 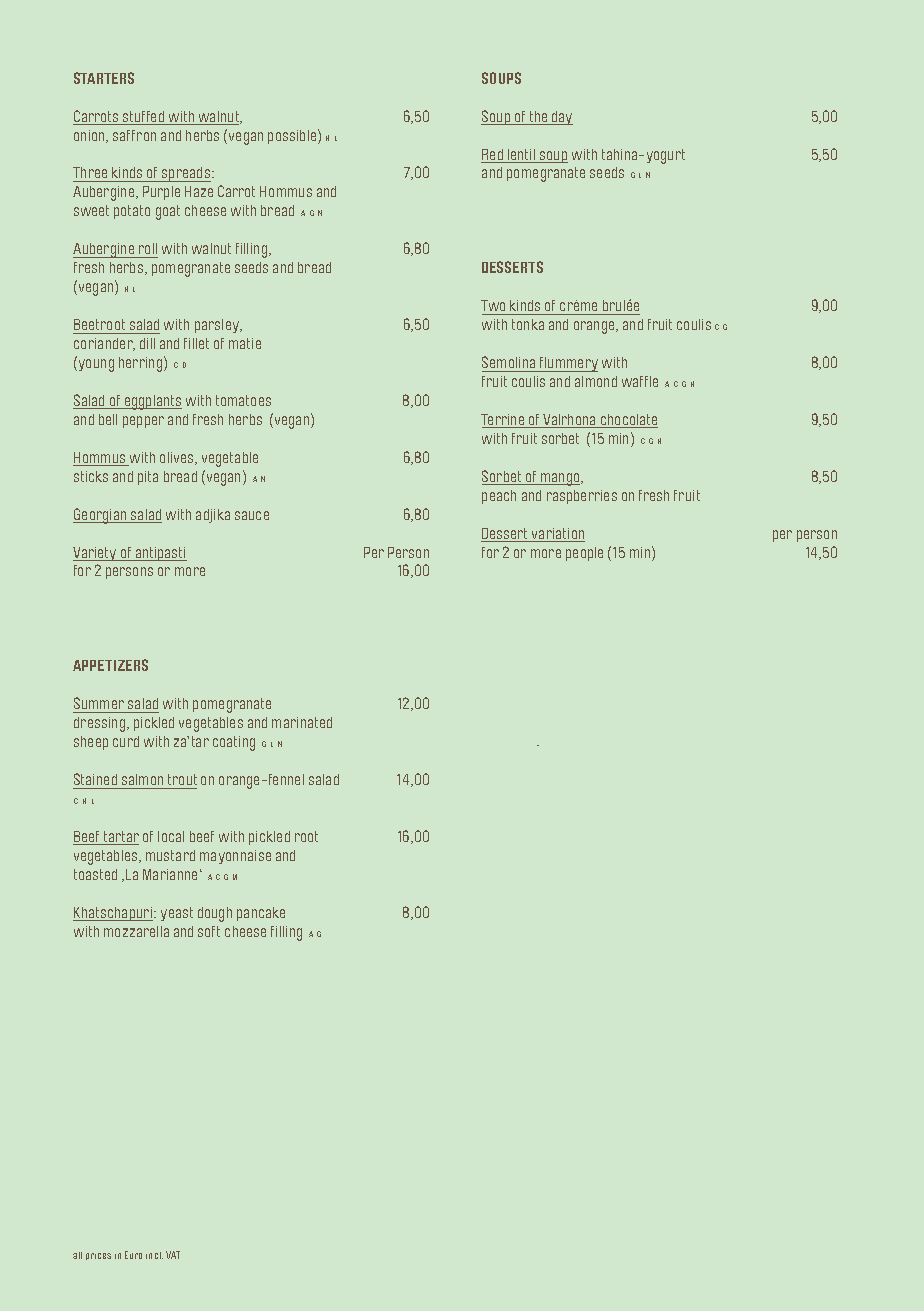 I want to click on people, so click(x=584, y=554).
